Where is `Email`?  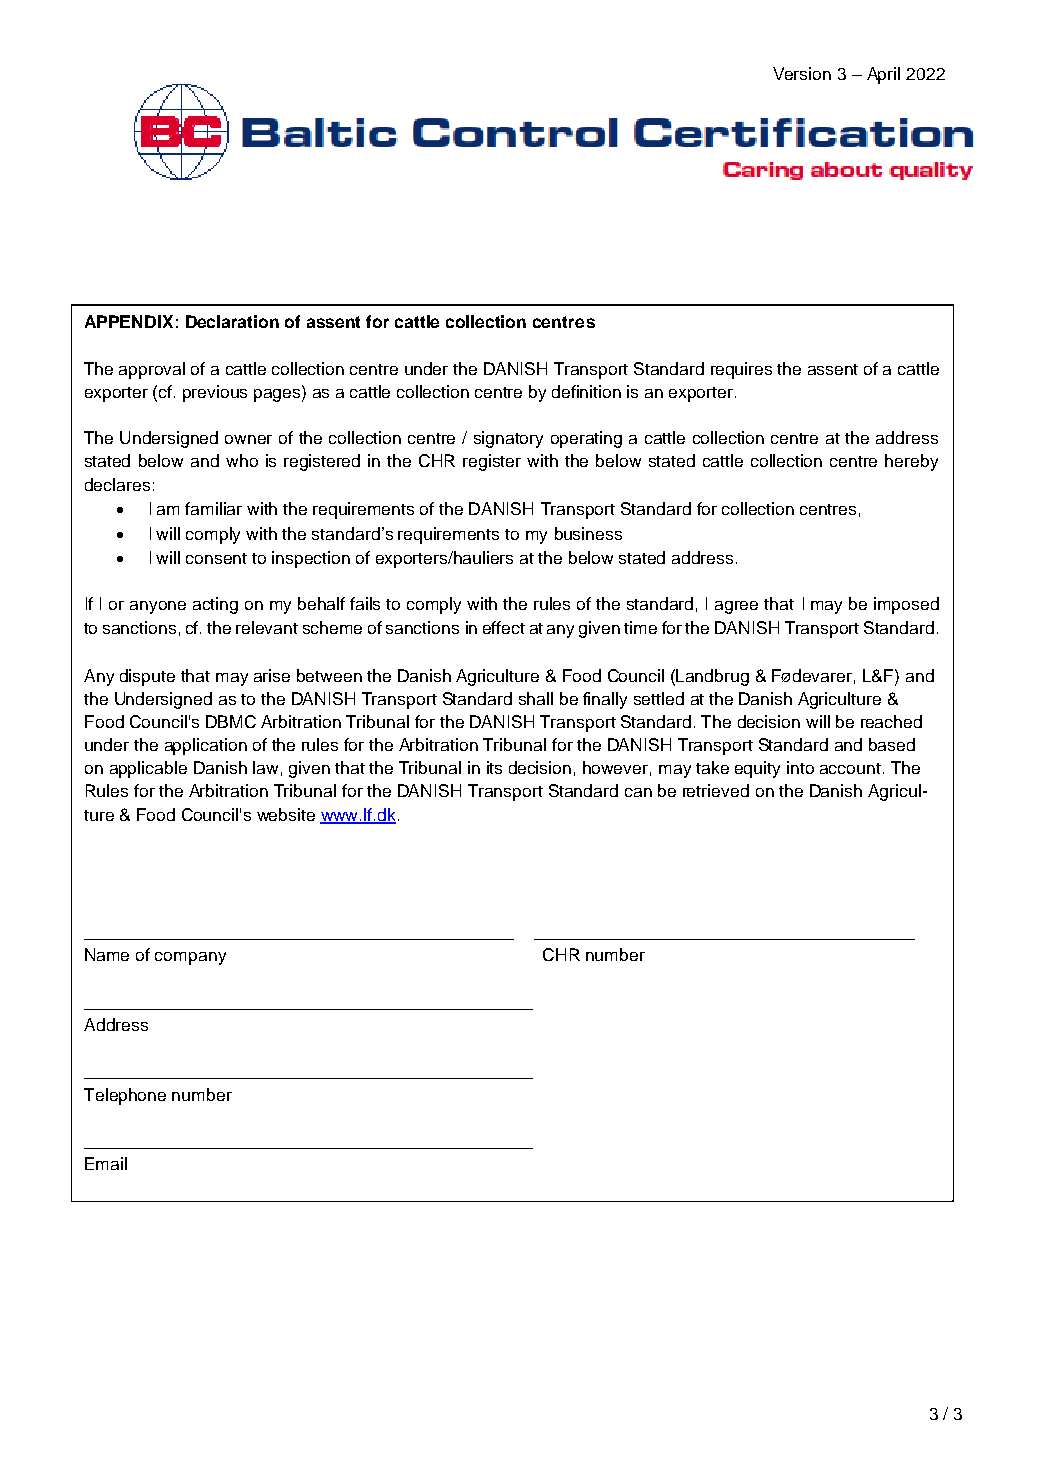
Email is located at coordinates (106, 1163).
